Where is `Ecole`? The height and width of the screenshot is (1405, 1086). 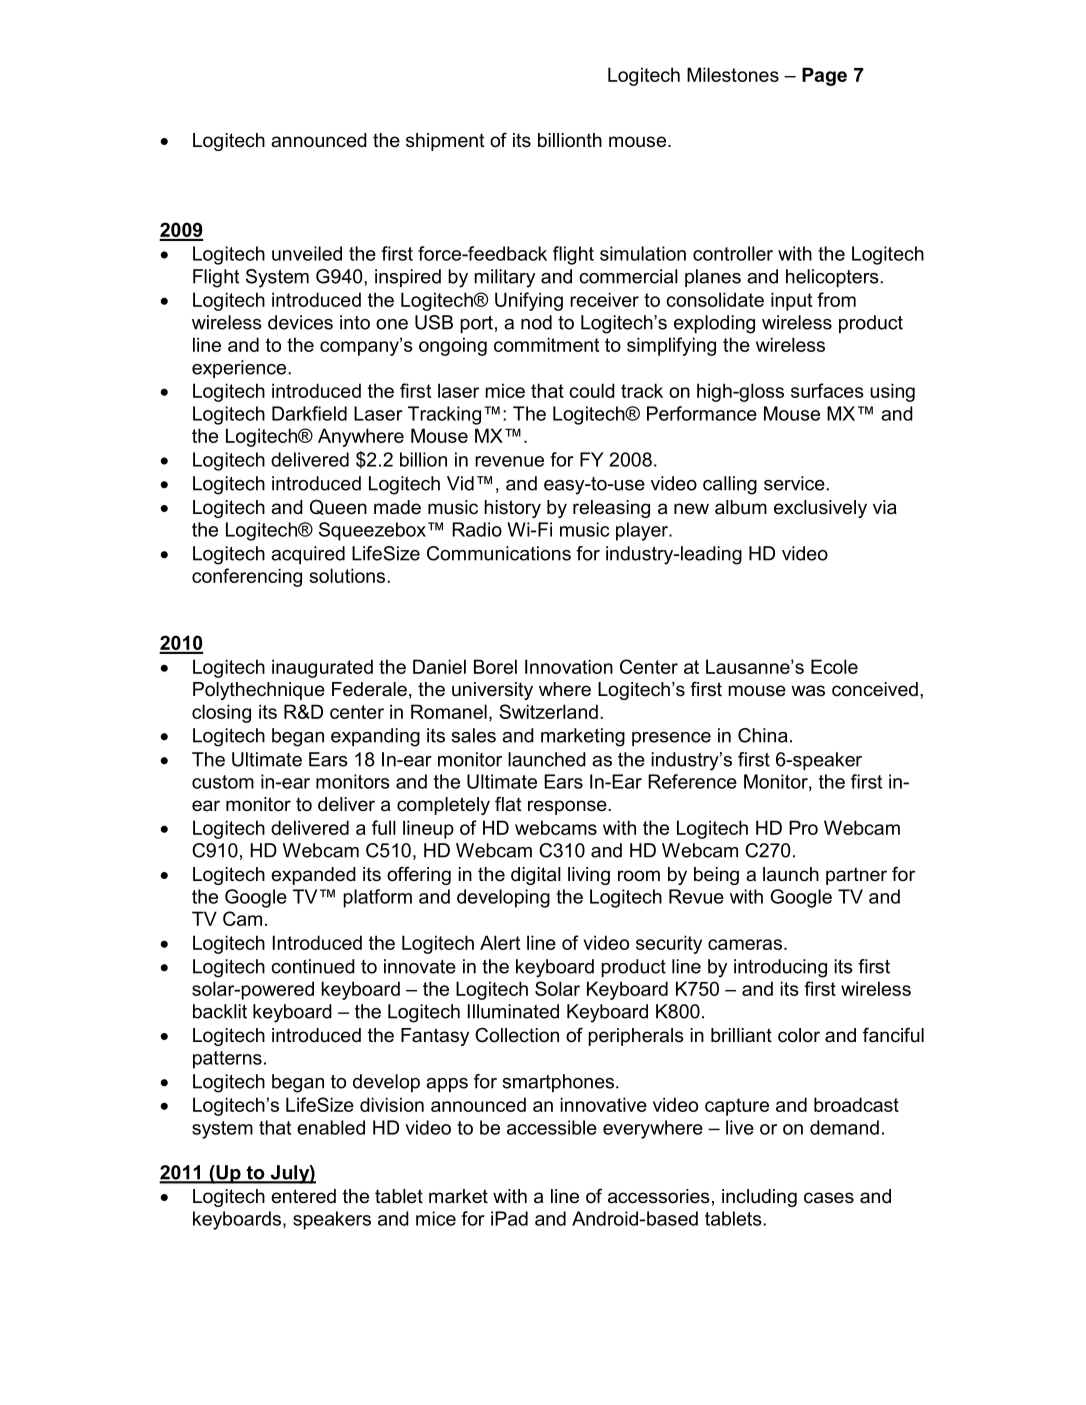
Ecole is located at coordinates (834, 666).
